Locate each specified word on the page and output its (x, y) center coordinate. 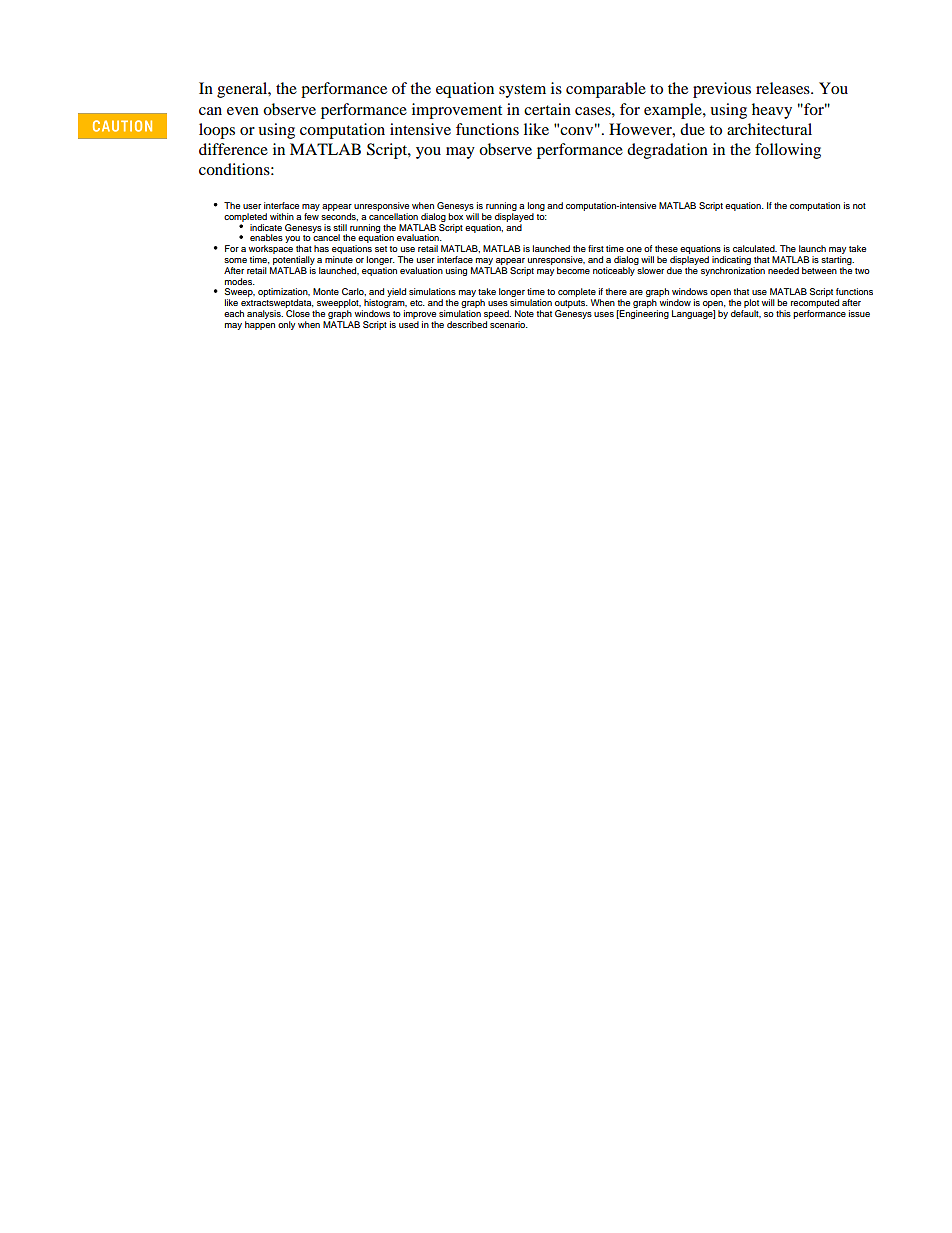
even (243, 111)
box (455, 216)
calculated (755, 248)
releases (784, 88)
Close (298, 313)
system (522, 91)
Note (524, 313)
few (311, 215)
